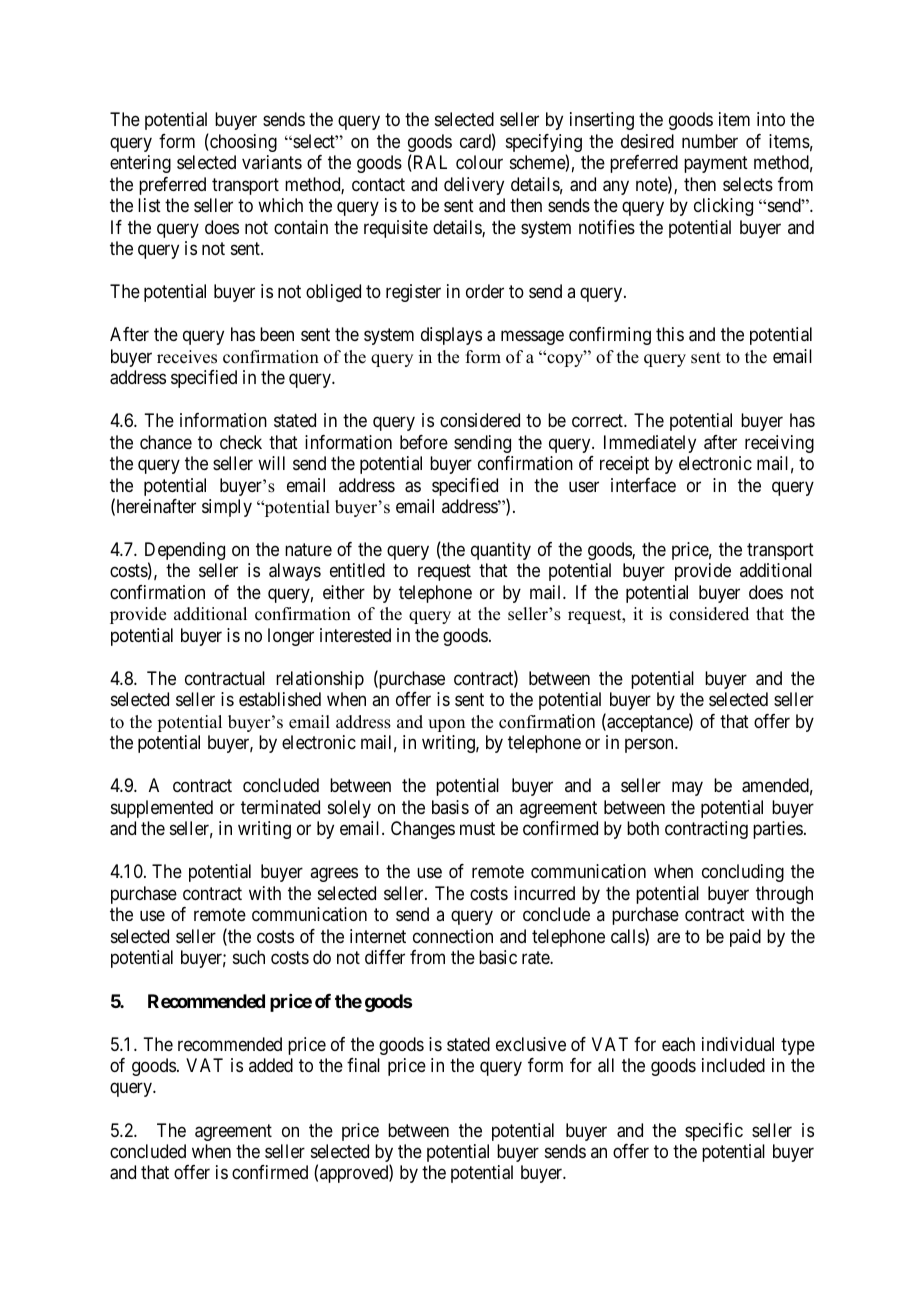 The width and height of the screenshot is (924, 1308). Describe the element at coordinates (249, 957) in the screenshot. I see `such` at that location.
